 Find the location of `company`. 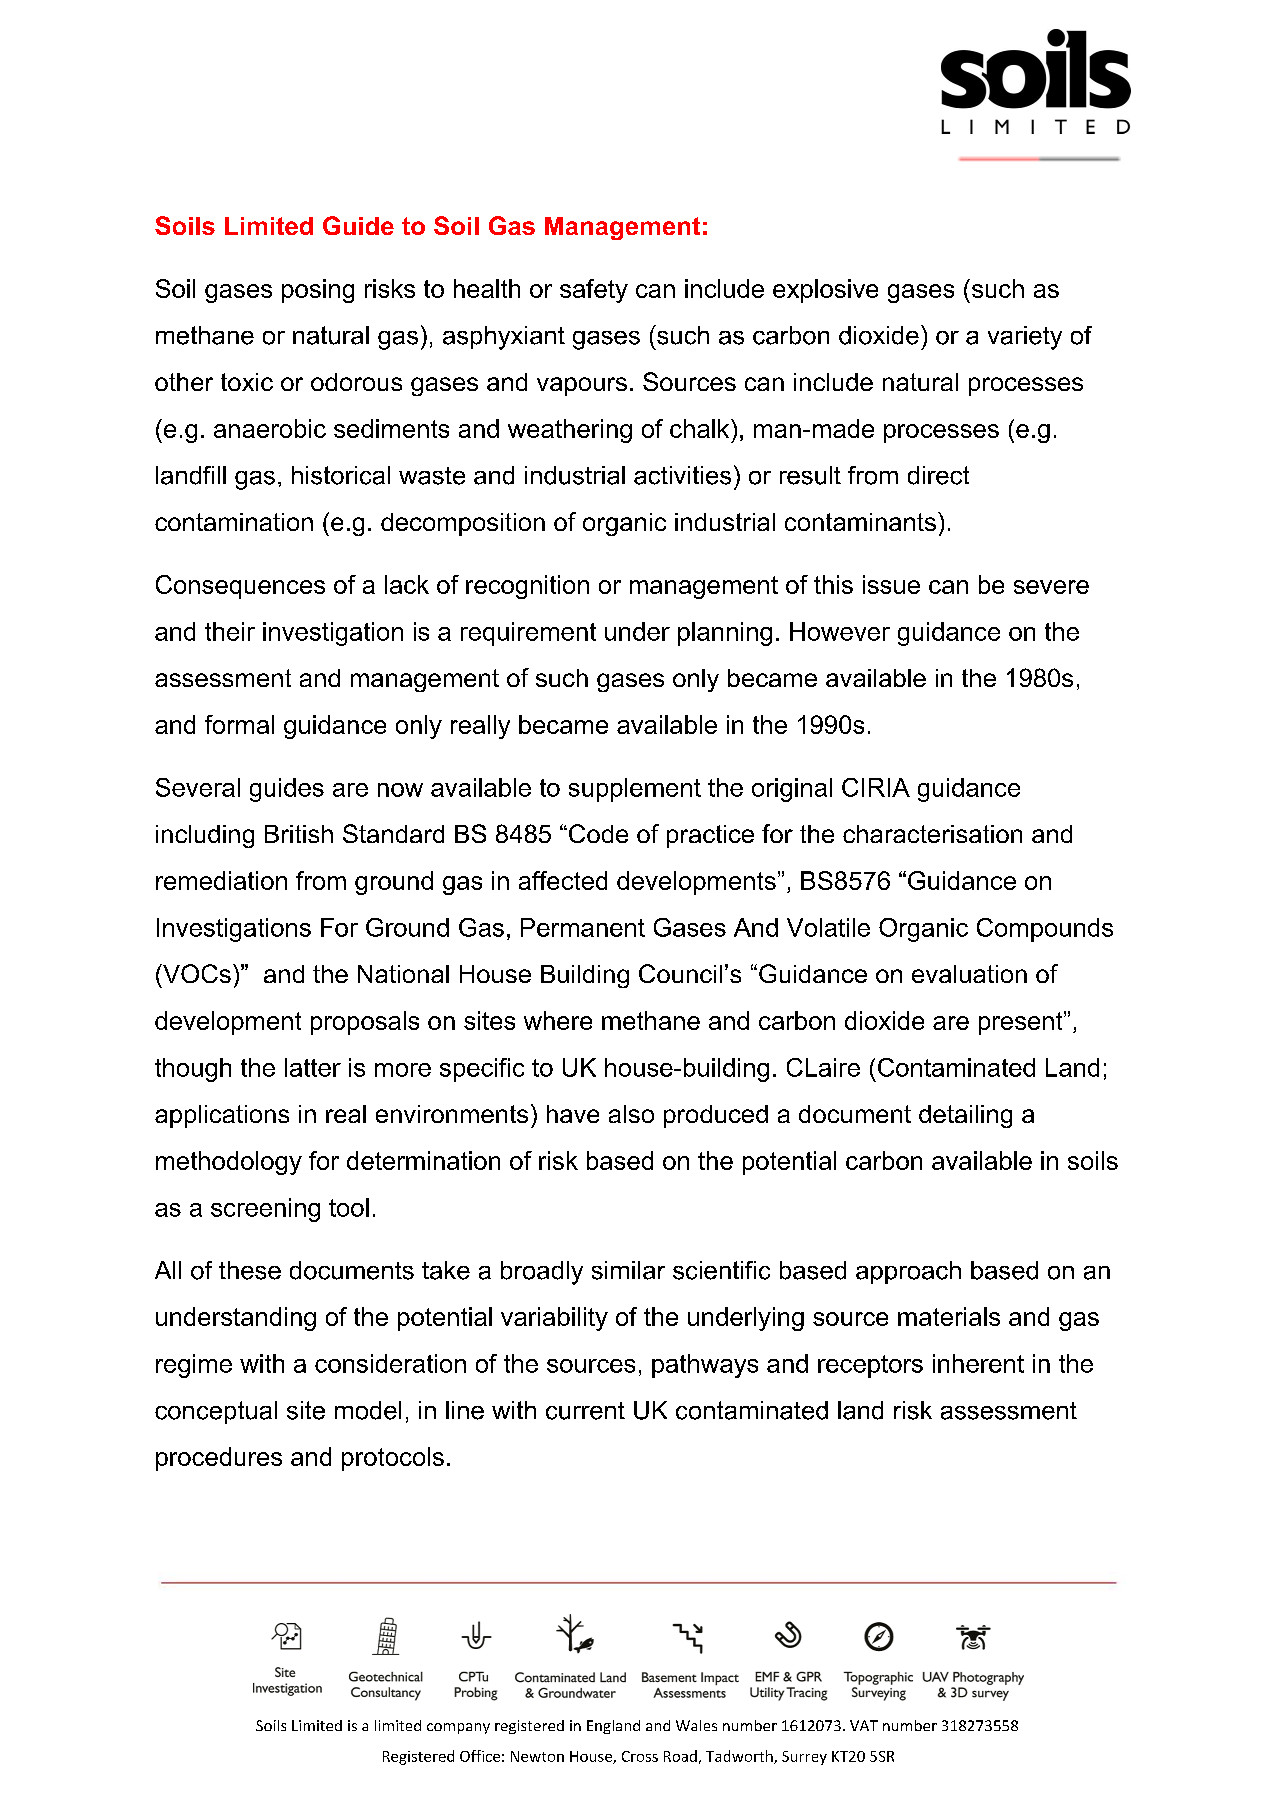

company is located at coordinates (458, 1728).
